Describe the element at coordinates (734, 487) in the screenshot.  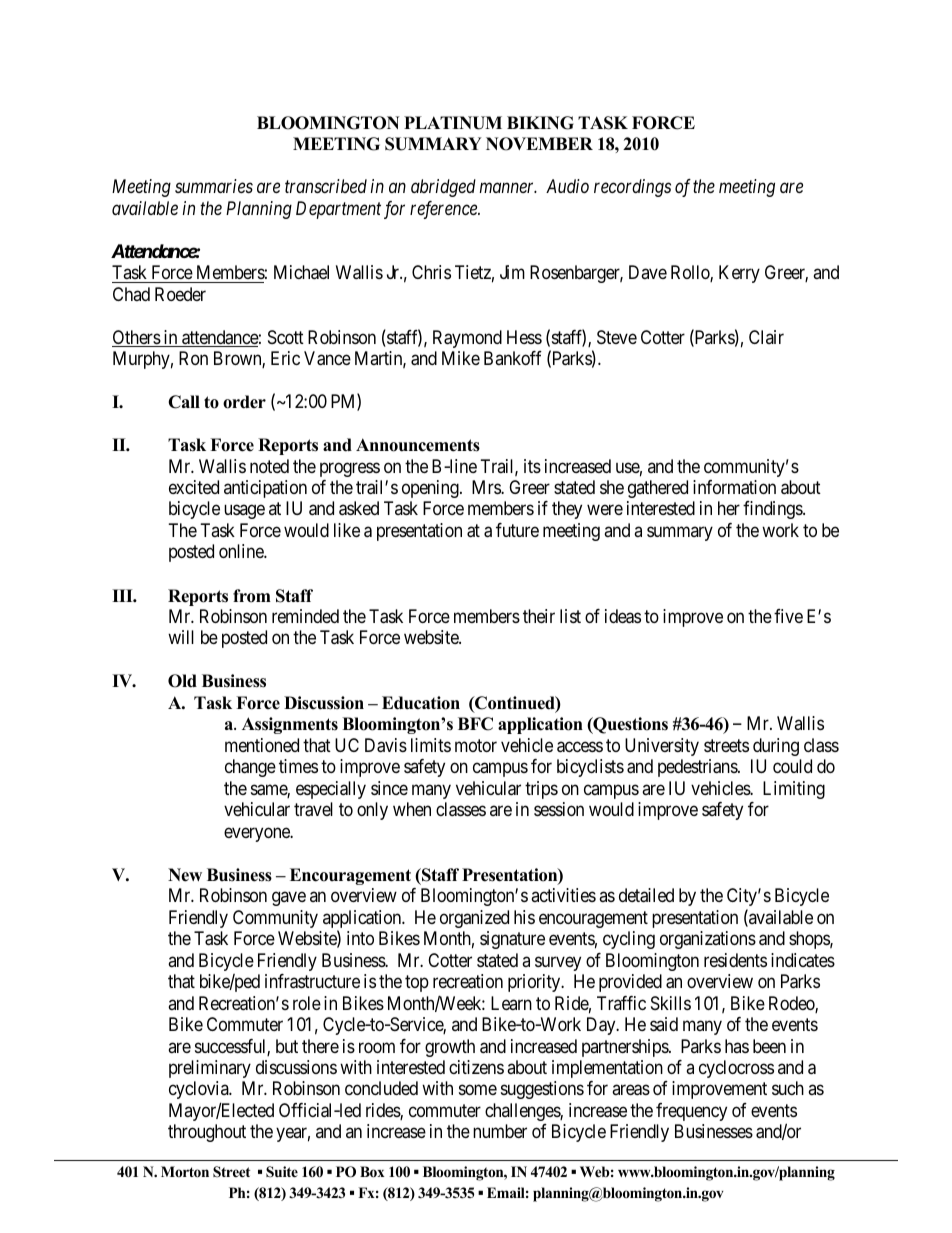
I see `information` at that location.
